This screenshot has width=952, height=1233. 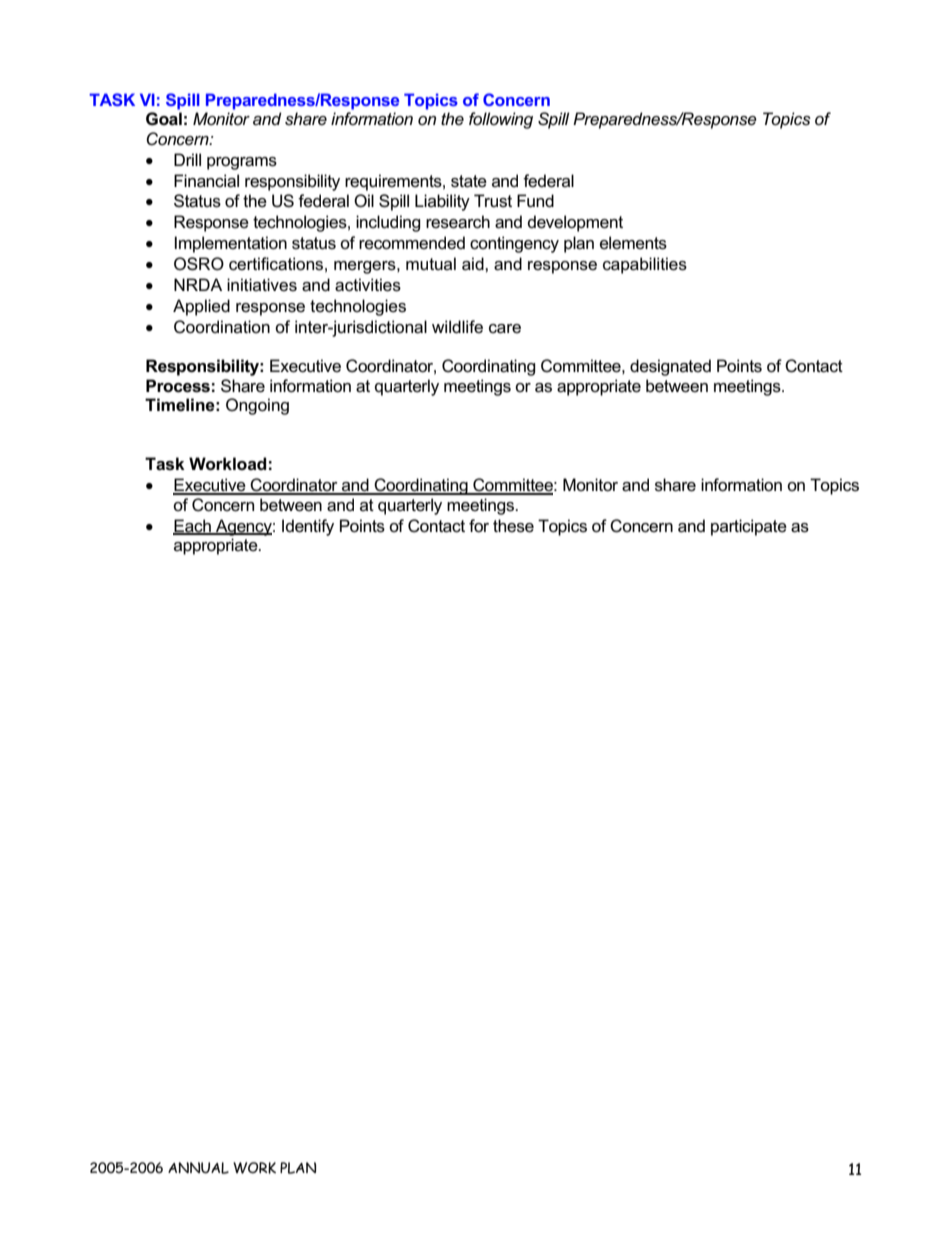 What do you see at coordinates (308, 527) in the screenshot?
I see `Identify` at bounding box center [308, 527].
